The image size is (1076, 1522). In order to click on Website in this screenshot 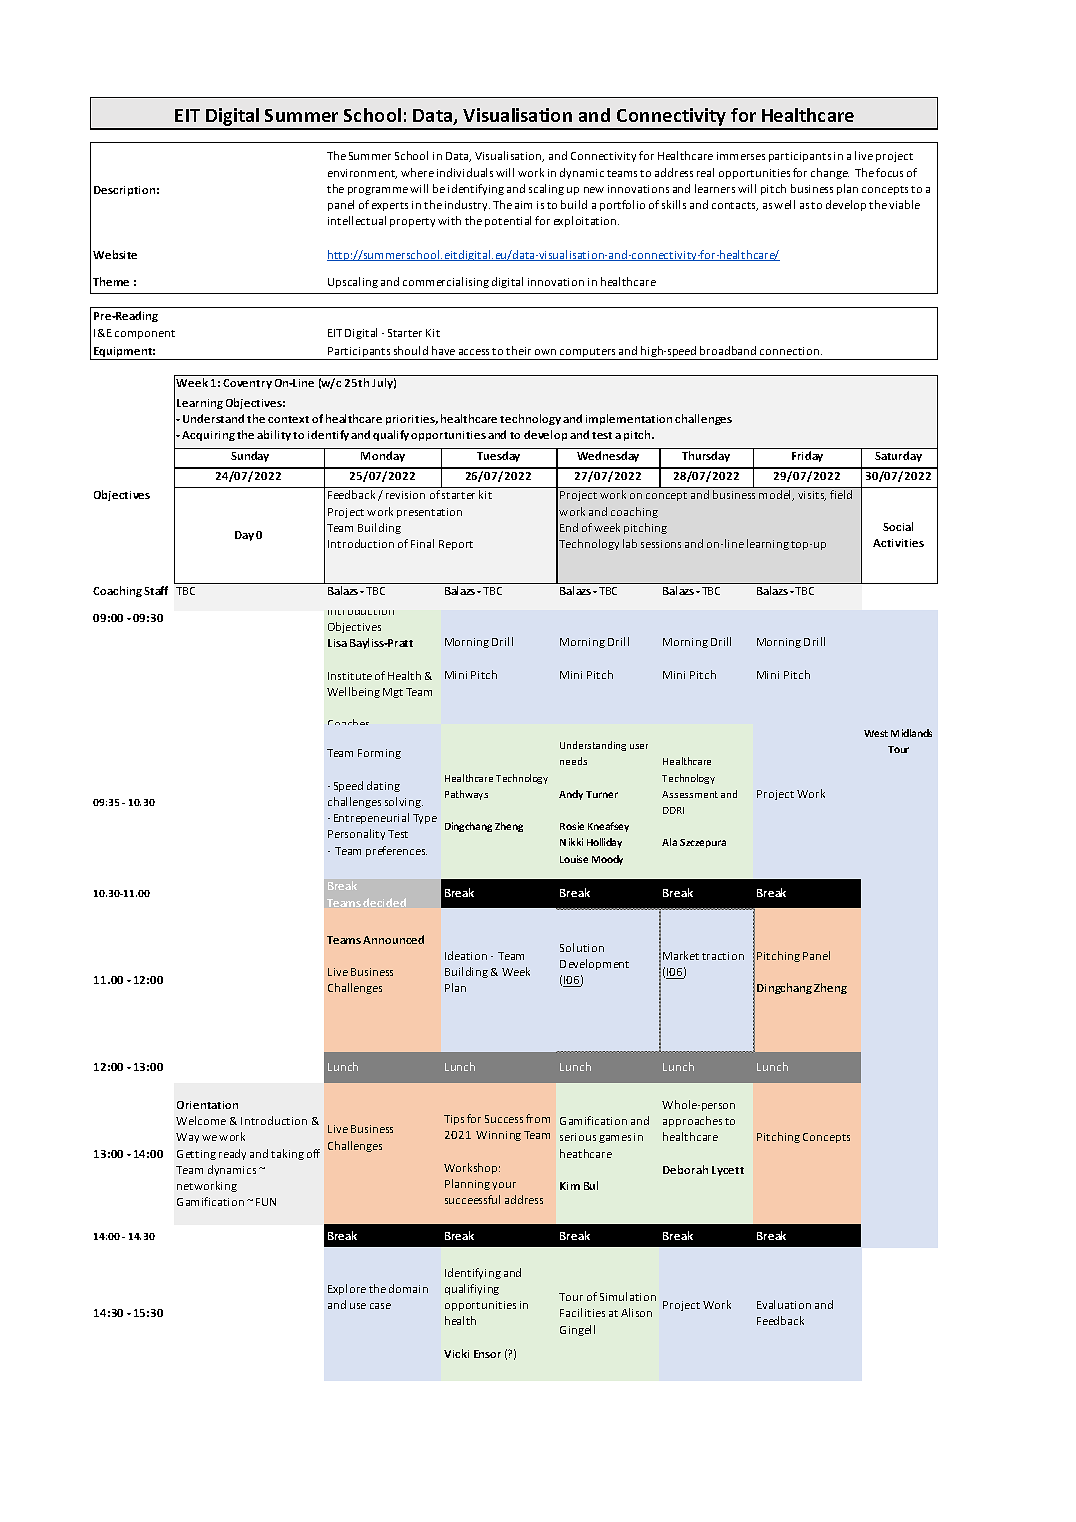, I will do `click(115, 254)`.
